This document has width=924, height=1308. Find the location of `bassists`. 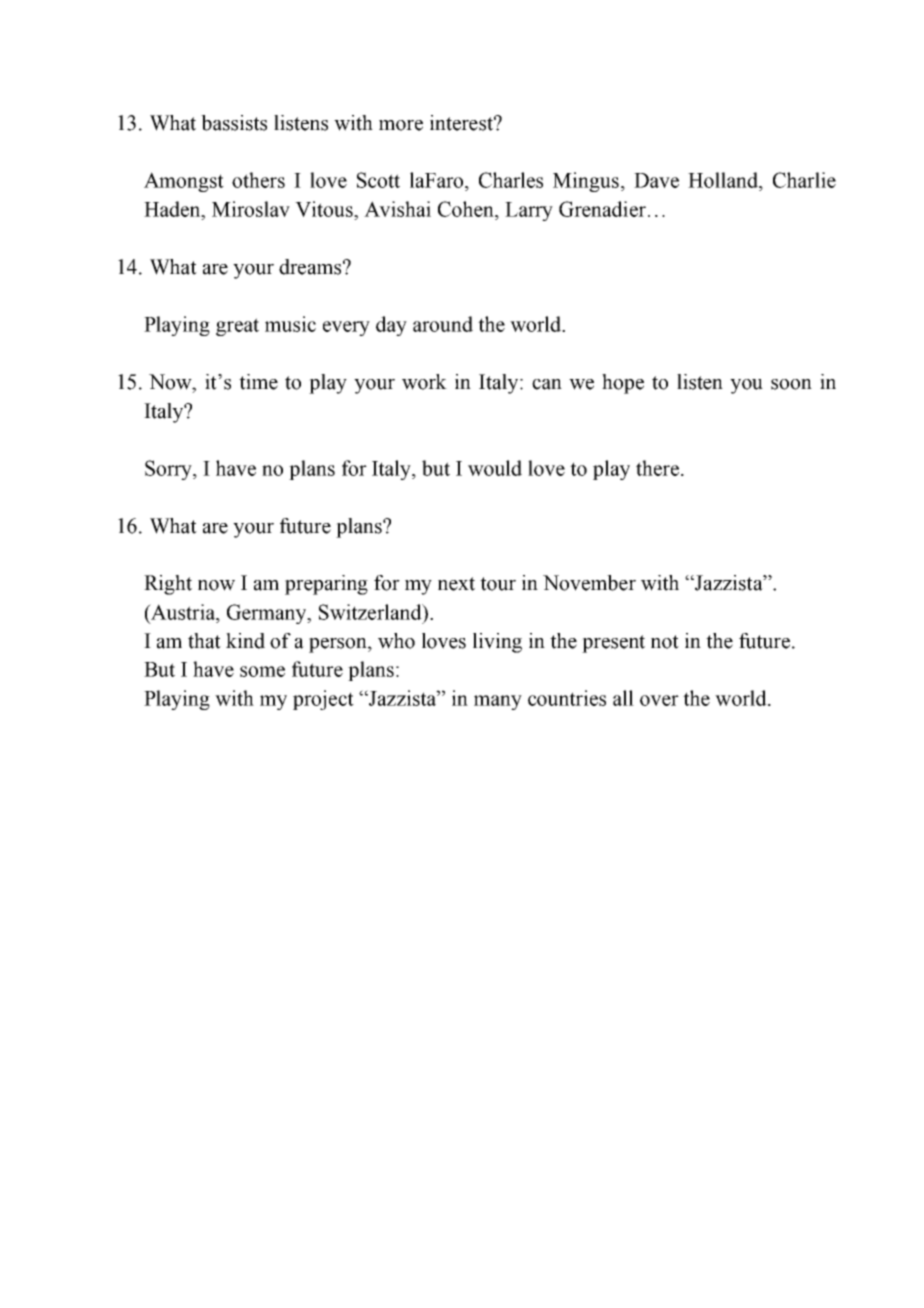

bassists is located at coordinates (234, 123).
